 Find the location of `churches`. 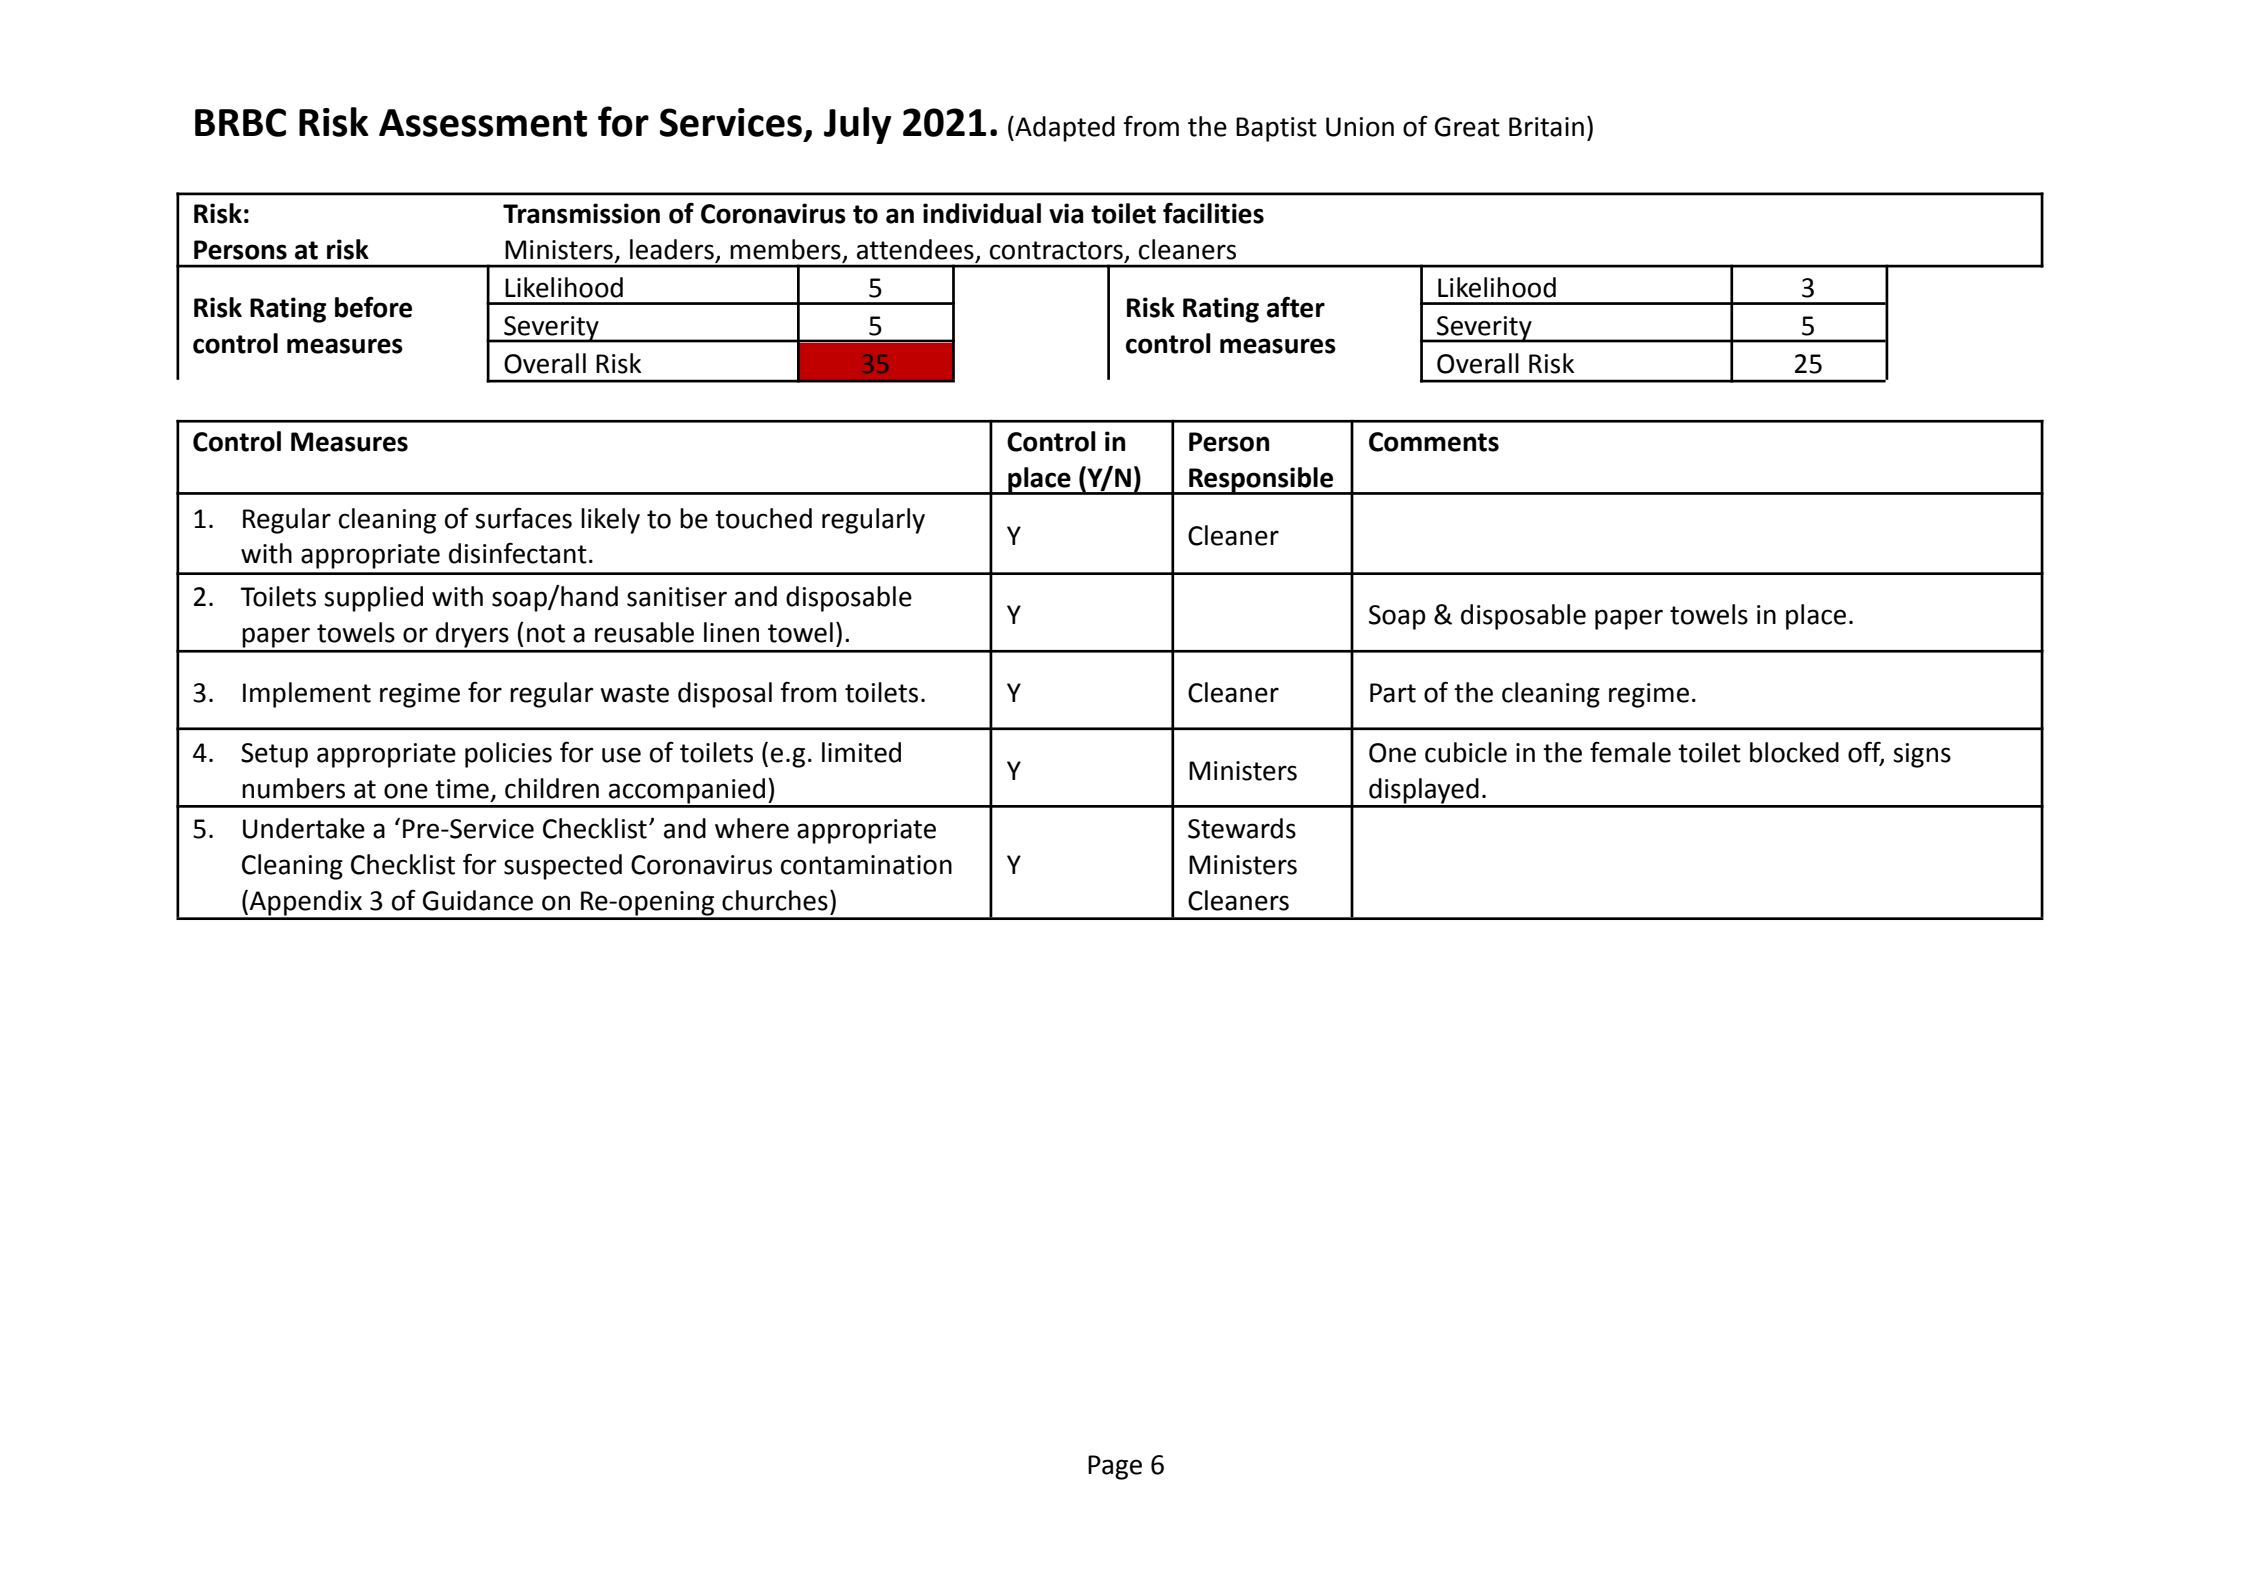

churches is located at coordinates (775, 900).
